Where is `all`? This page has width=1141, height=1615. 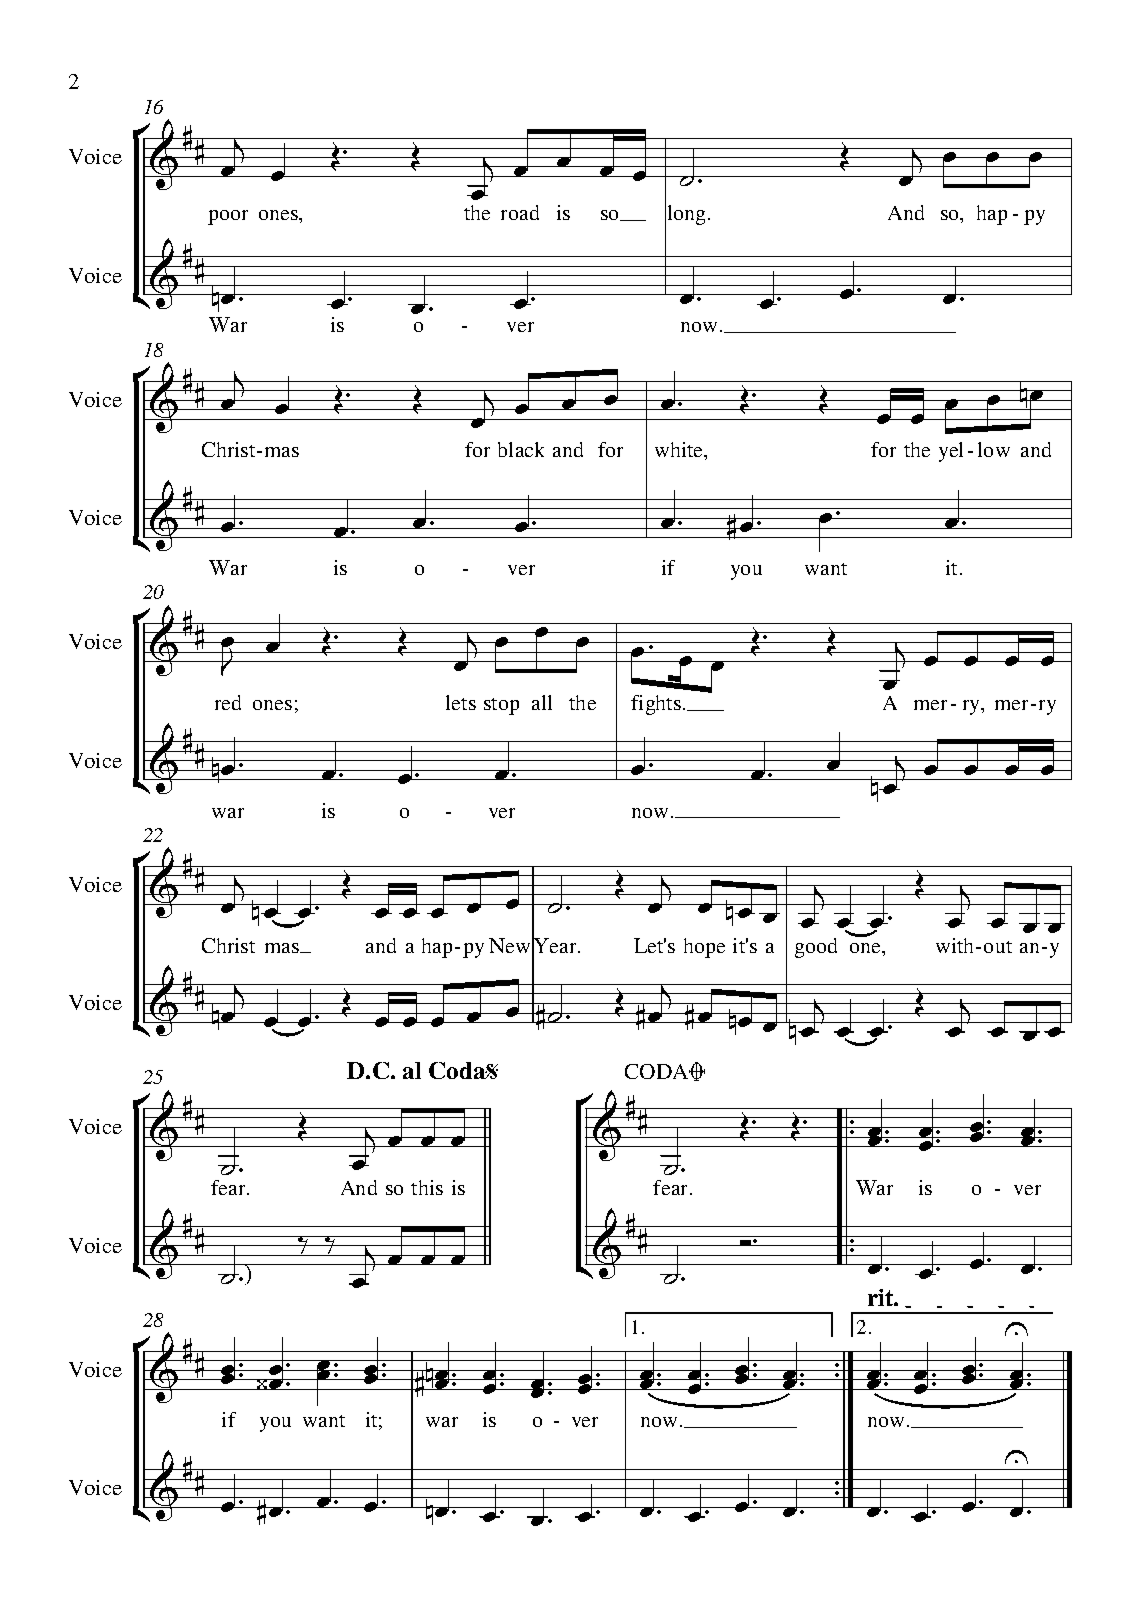 all is located at coordinates (542, 702).
